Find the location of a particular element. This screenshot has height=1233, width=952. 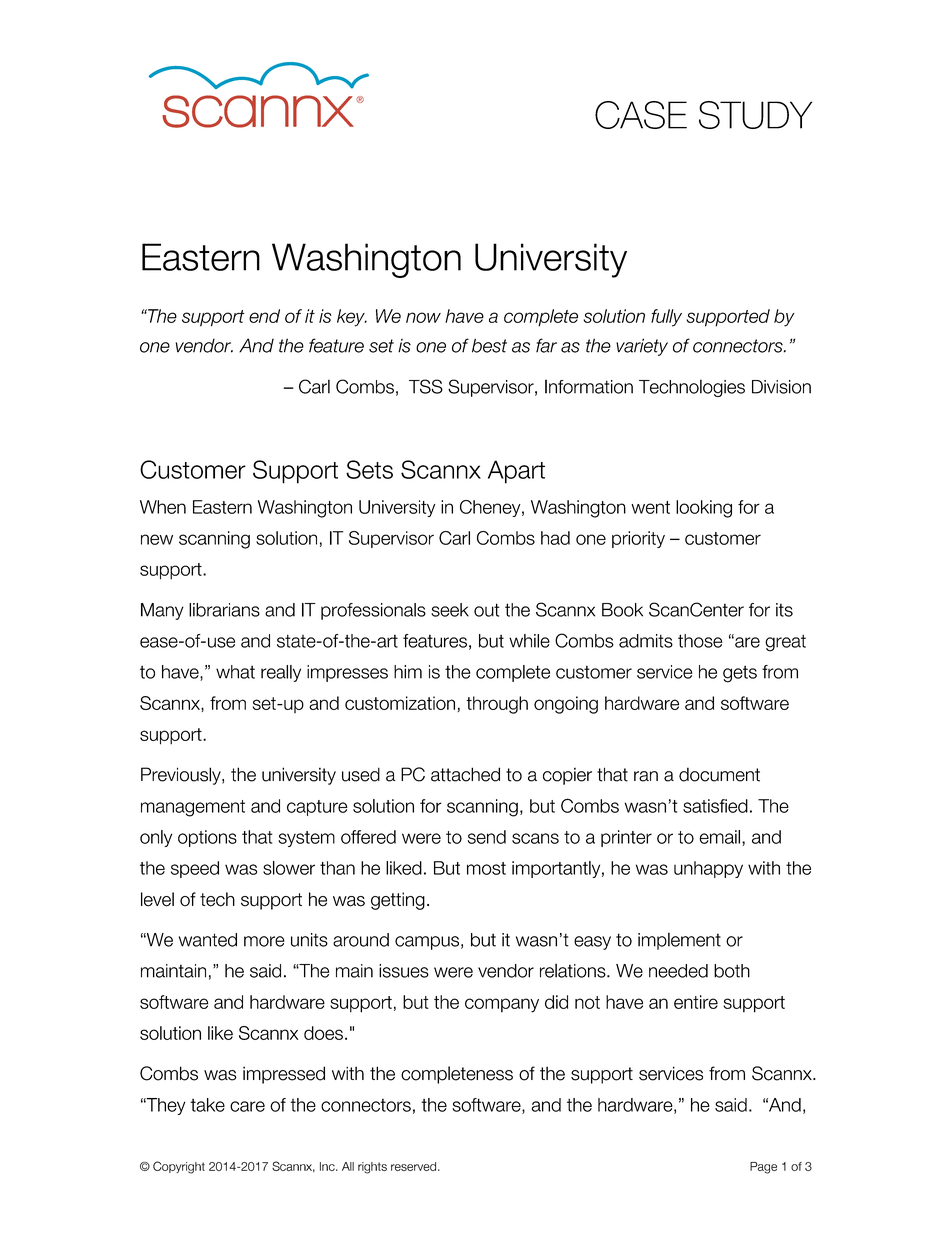

CASE is located at coordinates (641, 115).
